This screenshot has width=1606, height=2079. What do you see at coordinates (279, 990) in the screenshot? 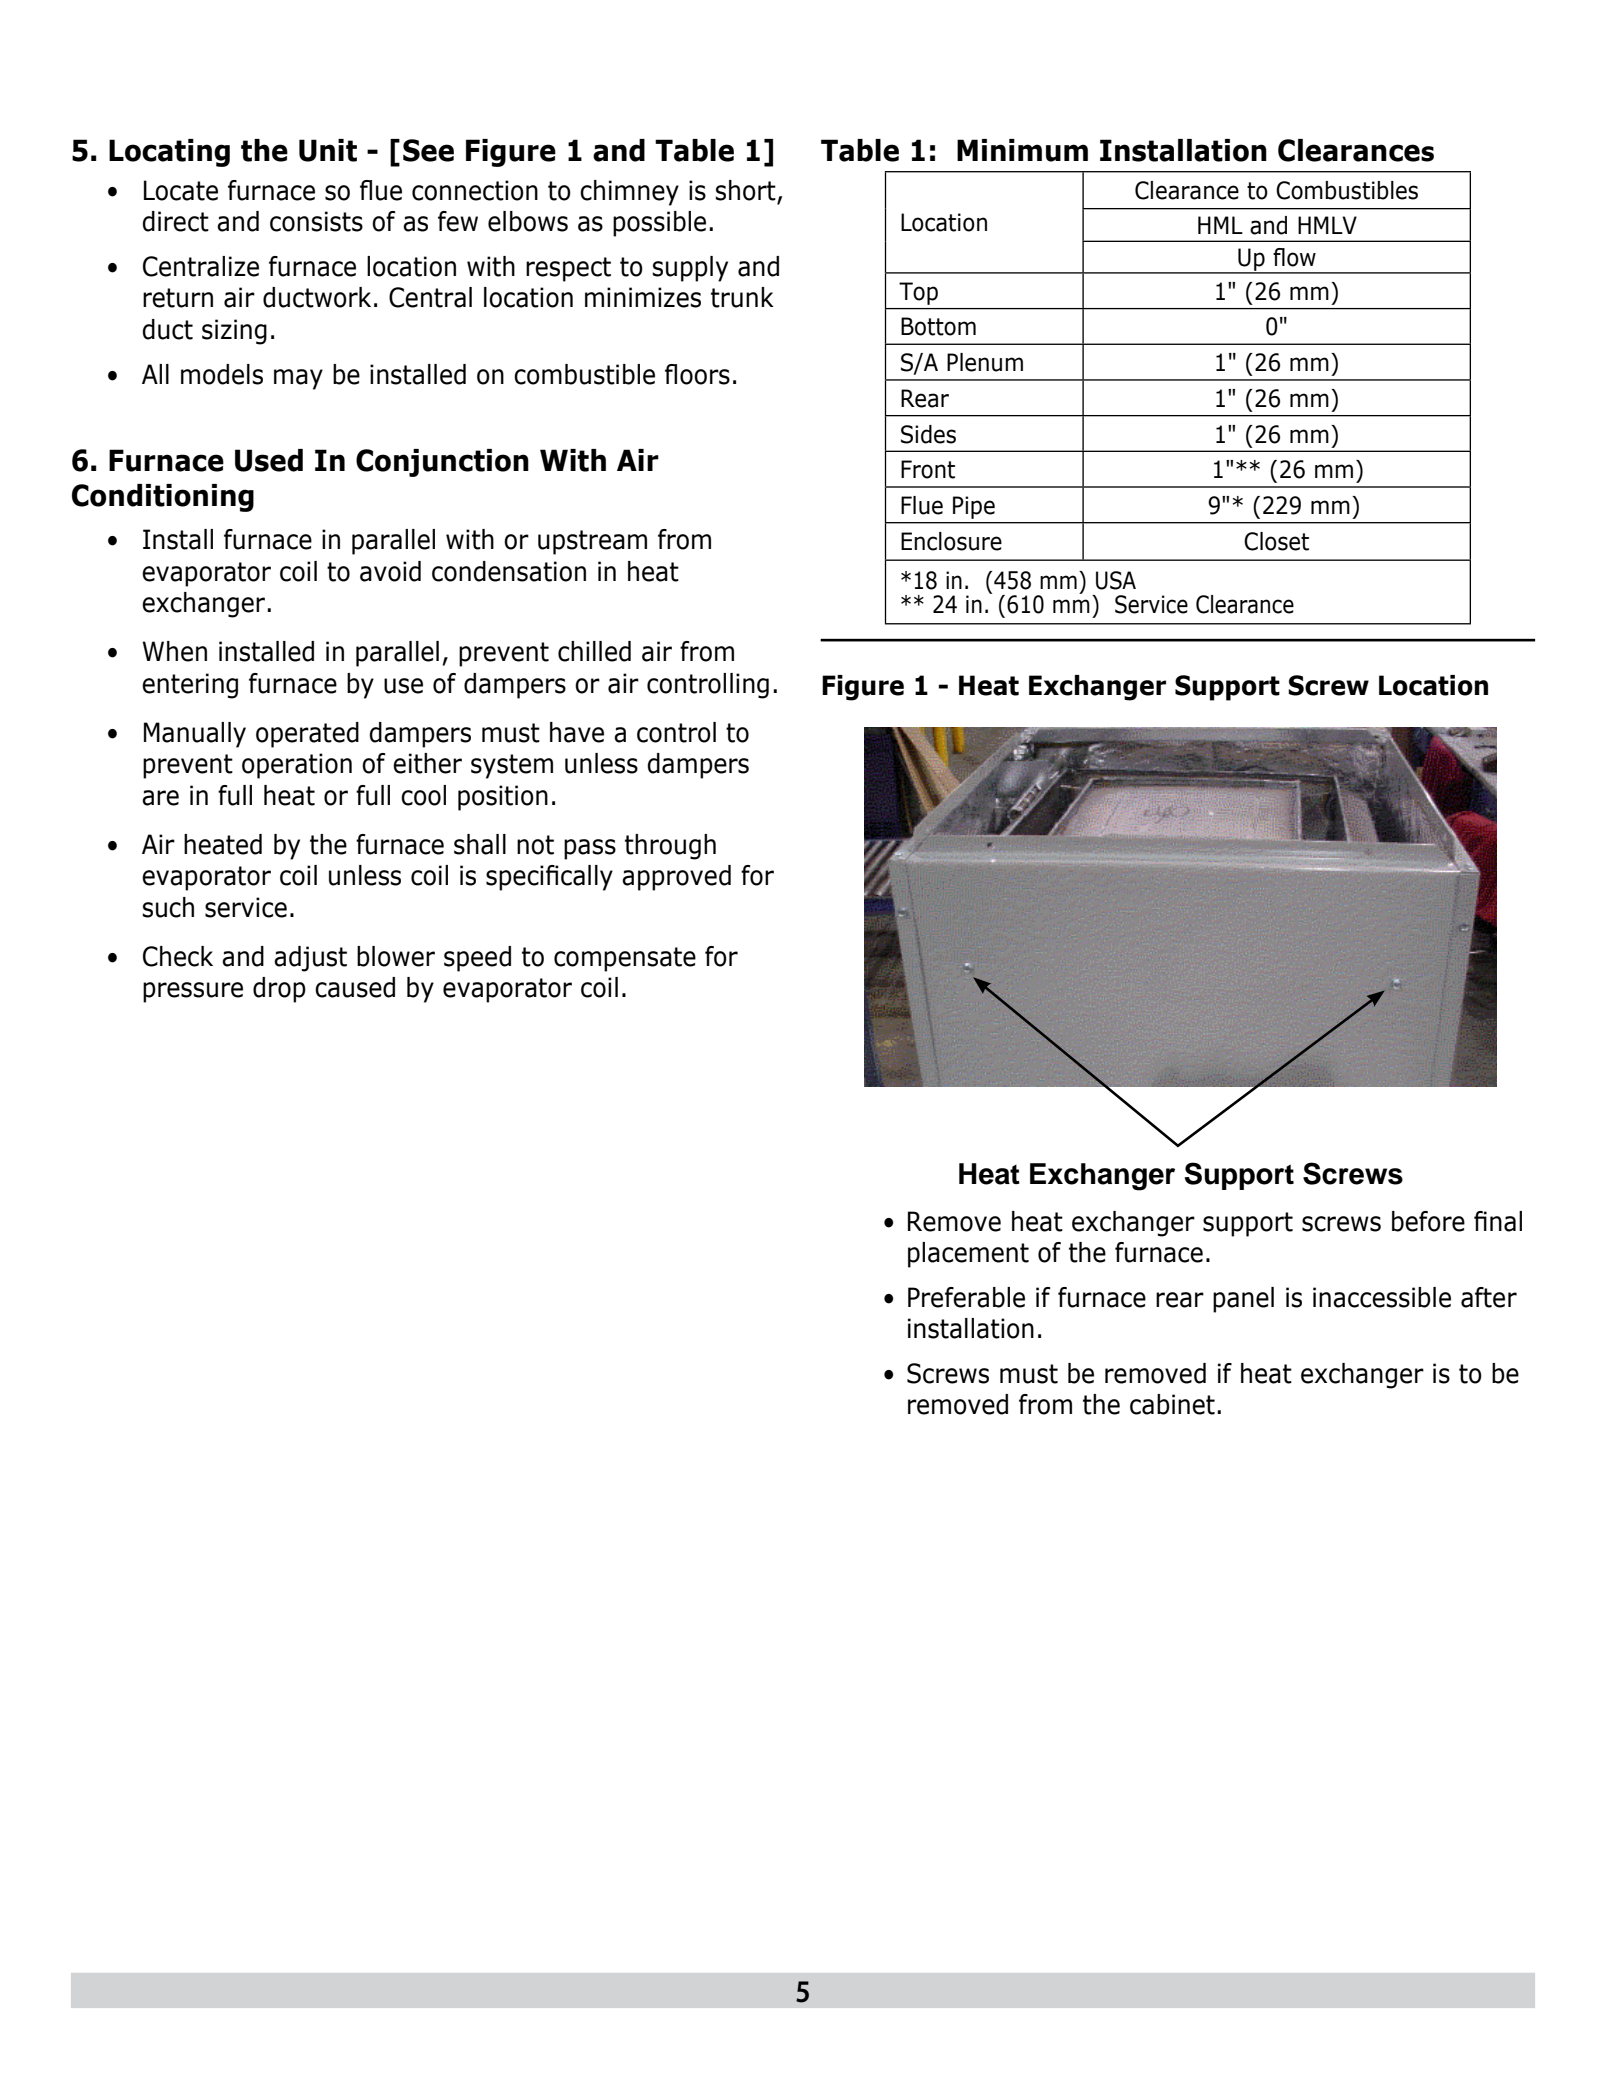
I see `drop` at bounding box center [279, 990].
